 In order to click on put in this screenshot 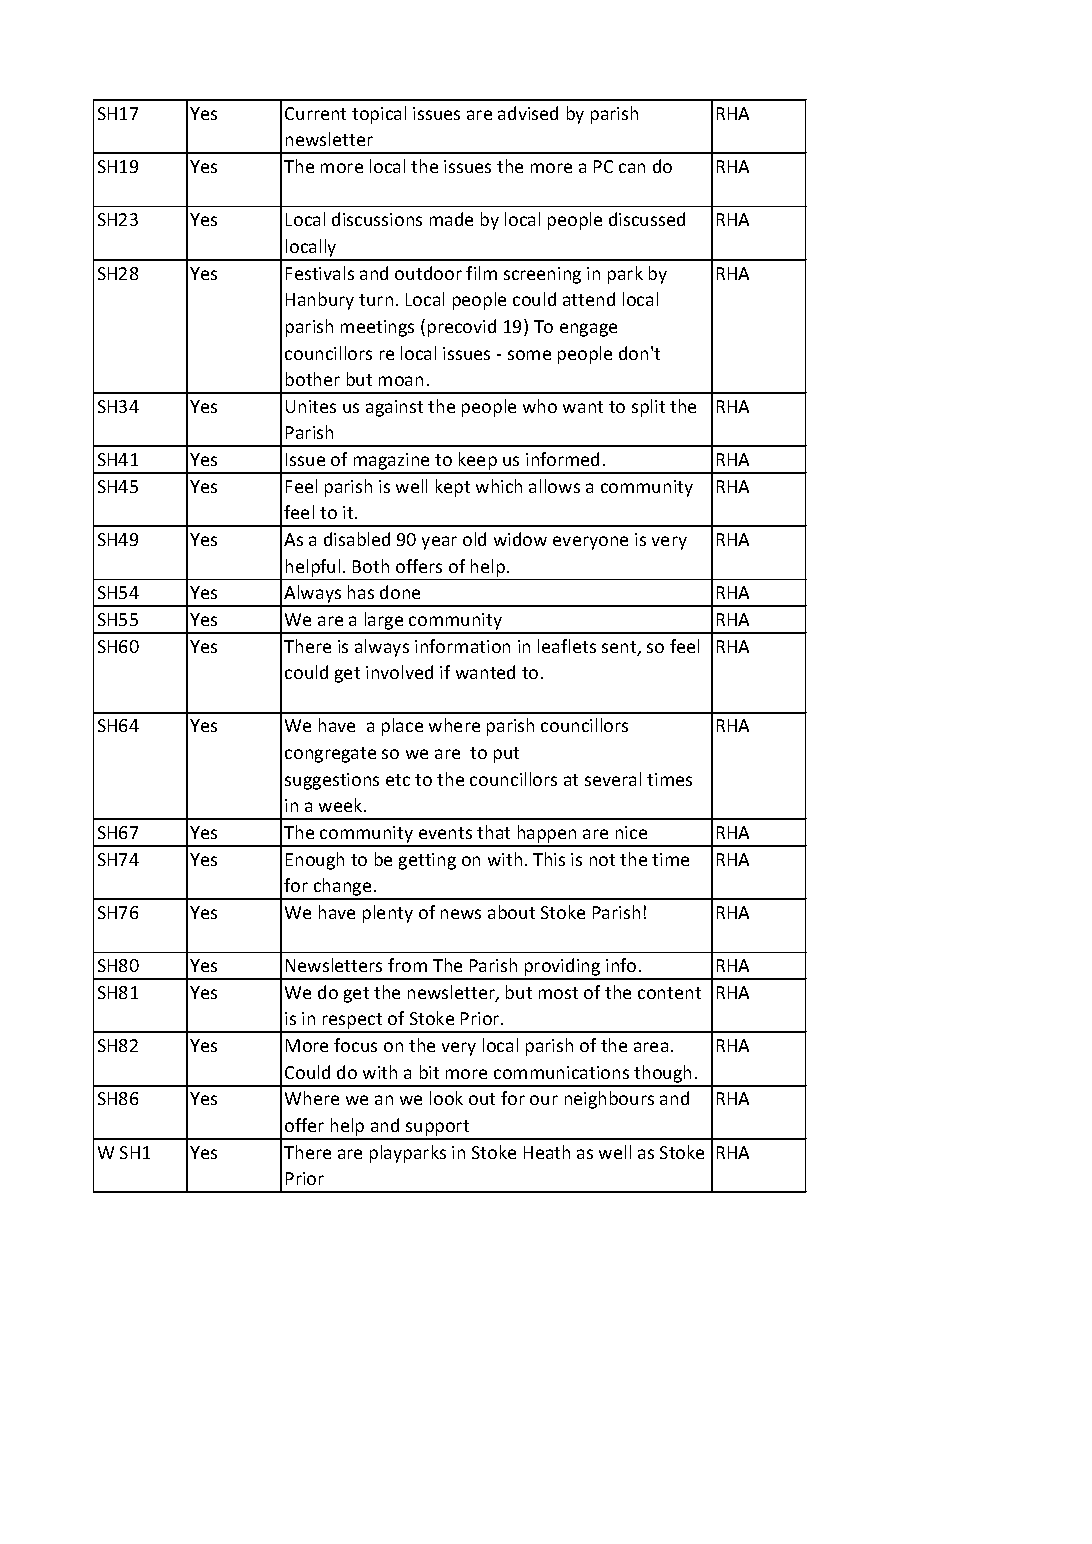, I will do `click(506, 755)`.
